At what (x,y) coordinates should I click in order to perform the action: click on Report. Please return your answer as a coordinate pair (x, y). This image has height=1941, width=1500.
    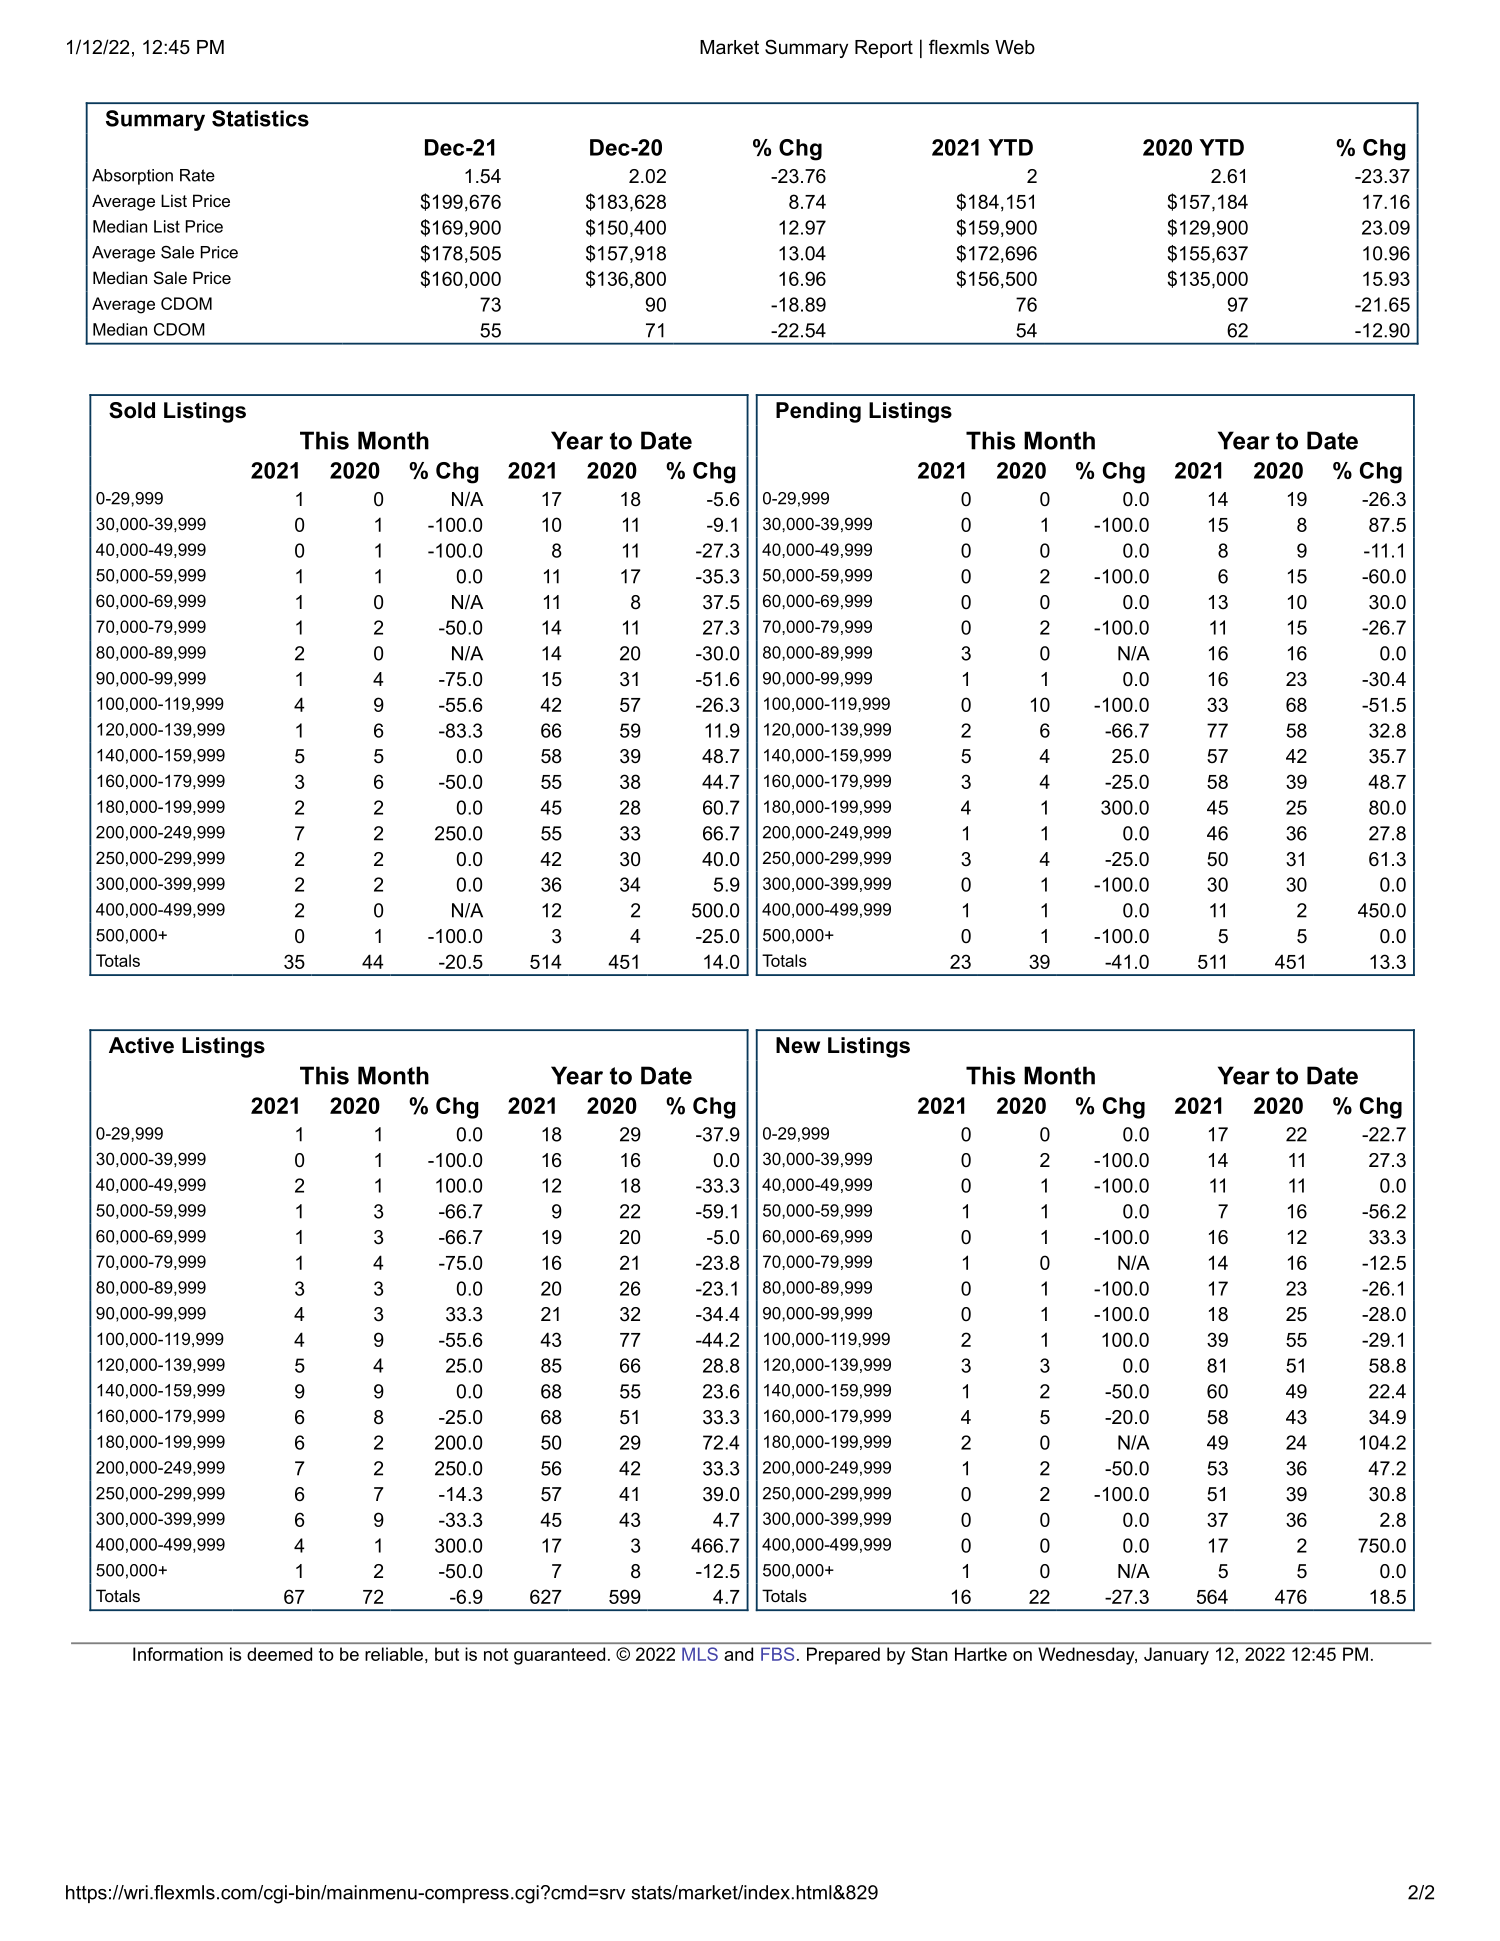
    Looking at the image, I should click on (884, 49).
